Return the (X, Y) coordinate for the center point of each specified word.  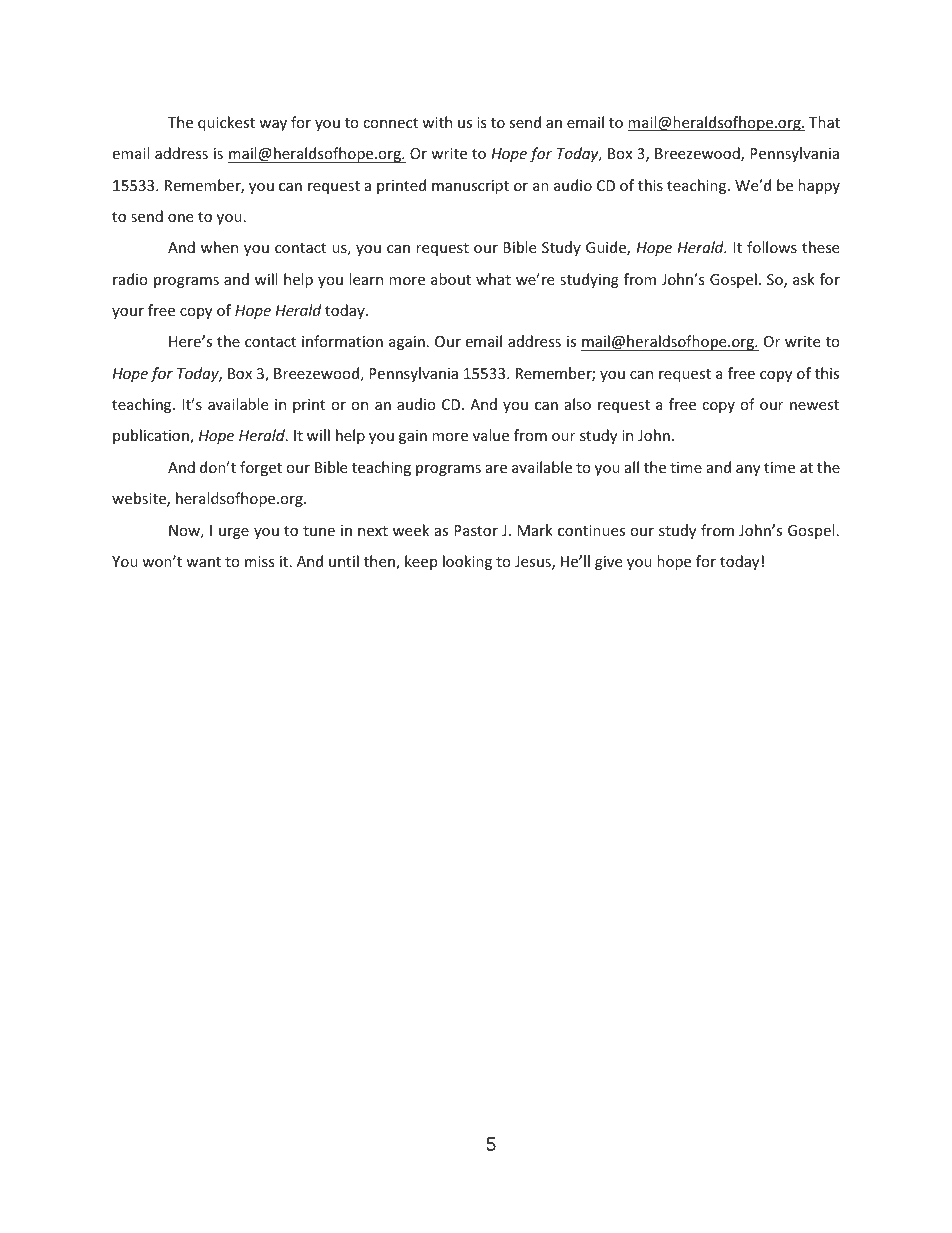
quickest (226, 123)
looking (467, 562)
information (342, 341)
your (128, 313)
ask (804, 279)
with (437, 122)
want (203, 562)
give (608, 563)
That (824, 122)
